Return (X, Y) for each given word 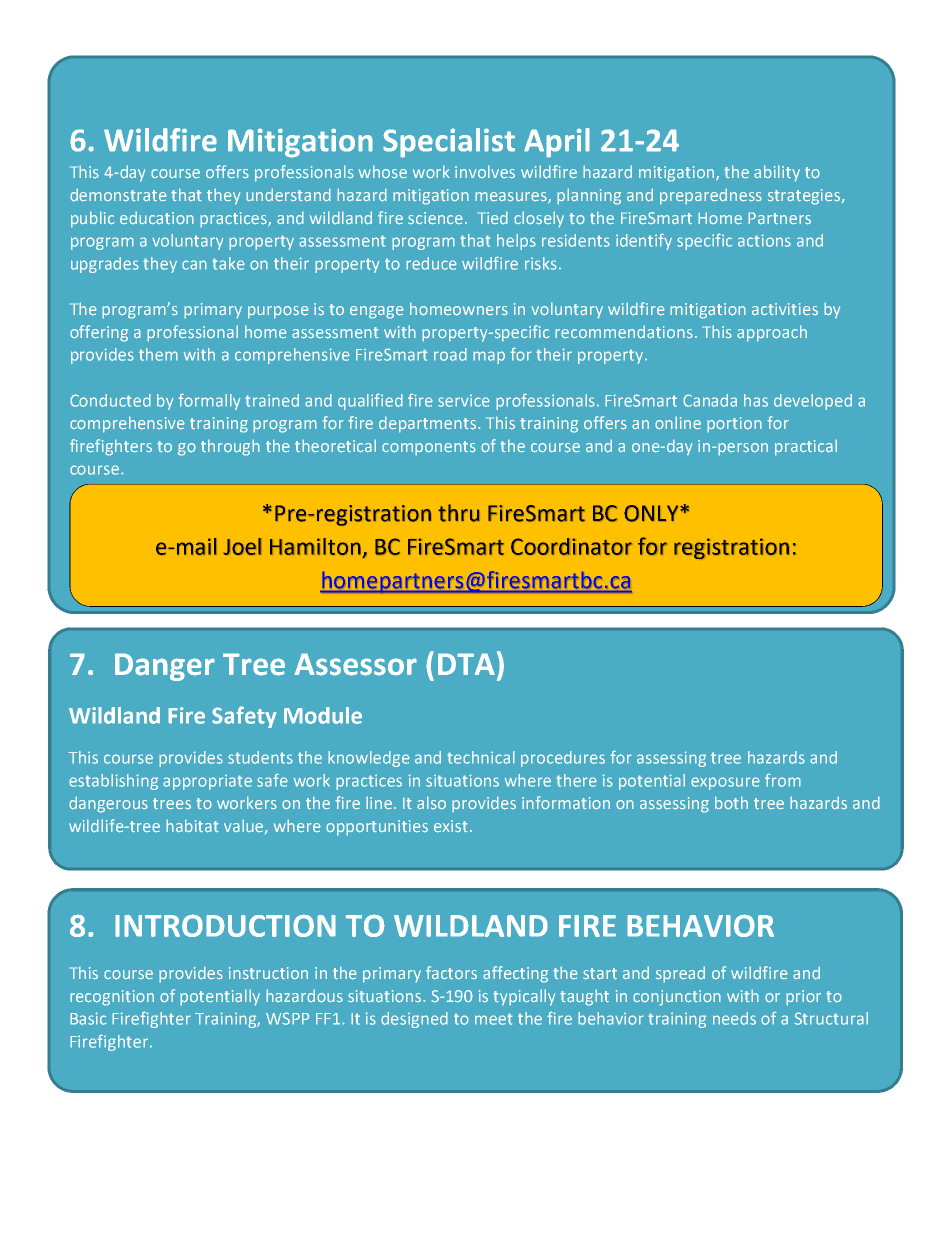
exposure (725, 783)
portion (734, 425)
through (230, 447)
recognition (112, 998)
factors (451, 973)
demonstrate (118, 195)
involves (485, 172)
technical (481, 757)
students (260, 757)
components (429, 448)
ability (777, 173)
